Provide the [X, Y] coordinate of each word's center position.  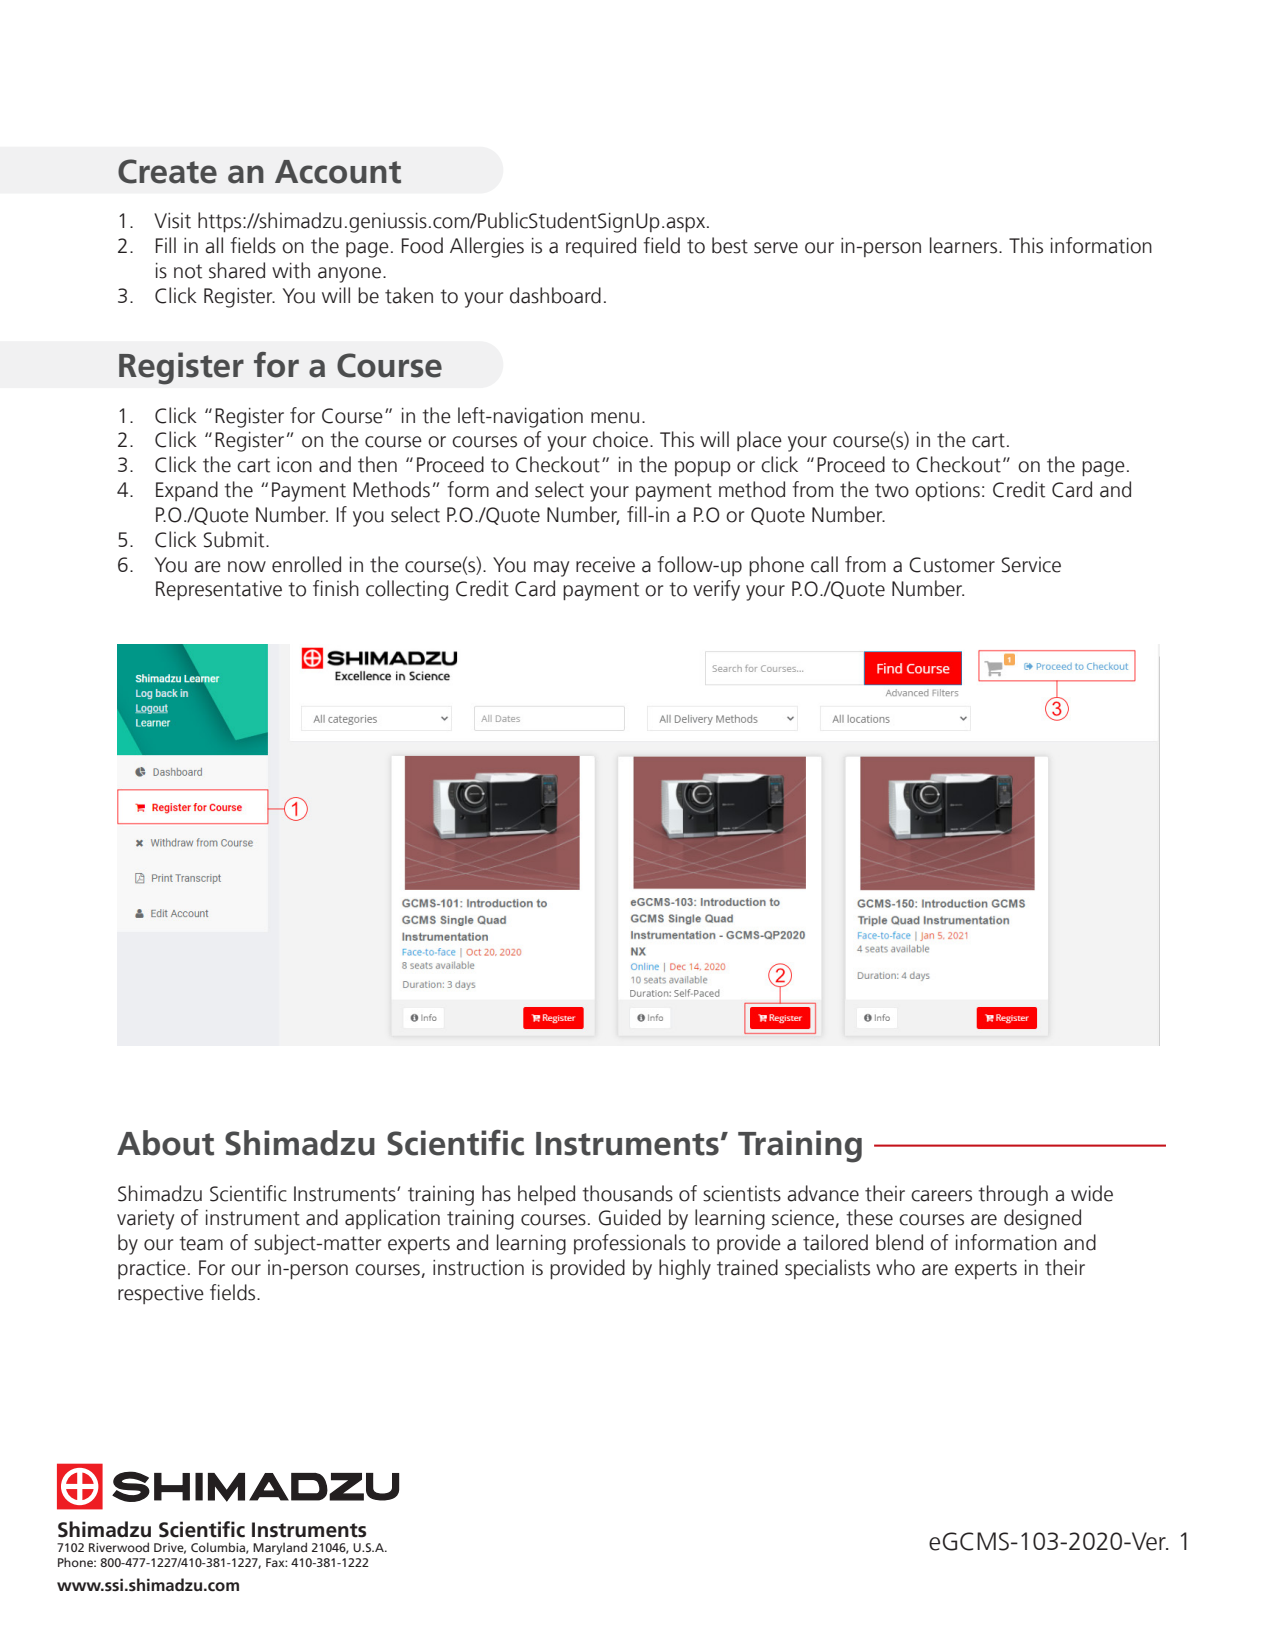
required [601, 247]
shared [237, 270]
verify [716, 590]
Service [1031, 565]
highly [685, 1269]
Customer [952, 565]
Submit [235, 539]
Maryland [280, 1548]
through [1013, 1195]
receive [605, 565]
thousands [627, 1193]
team [201, 1243]
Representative [219, 590]
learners [965, 245]
